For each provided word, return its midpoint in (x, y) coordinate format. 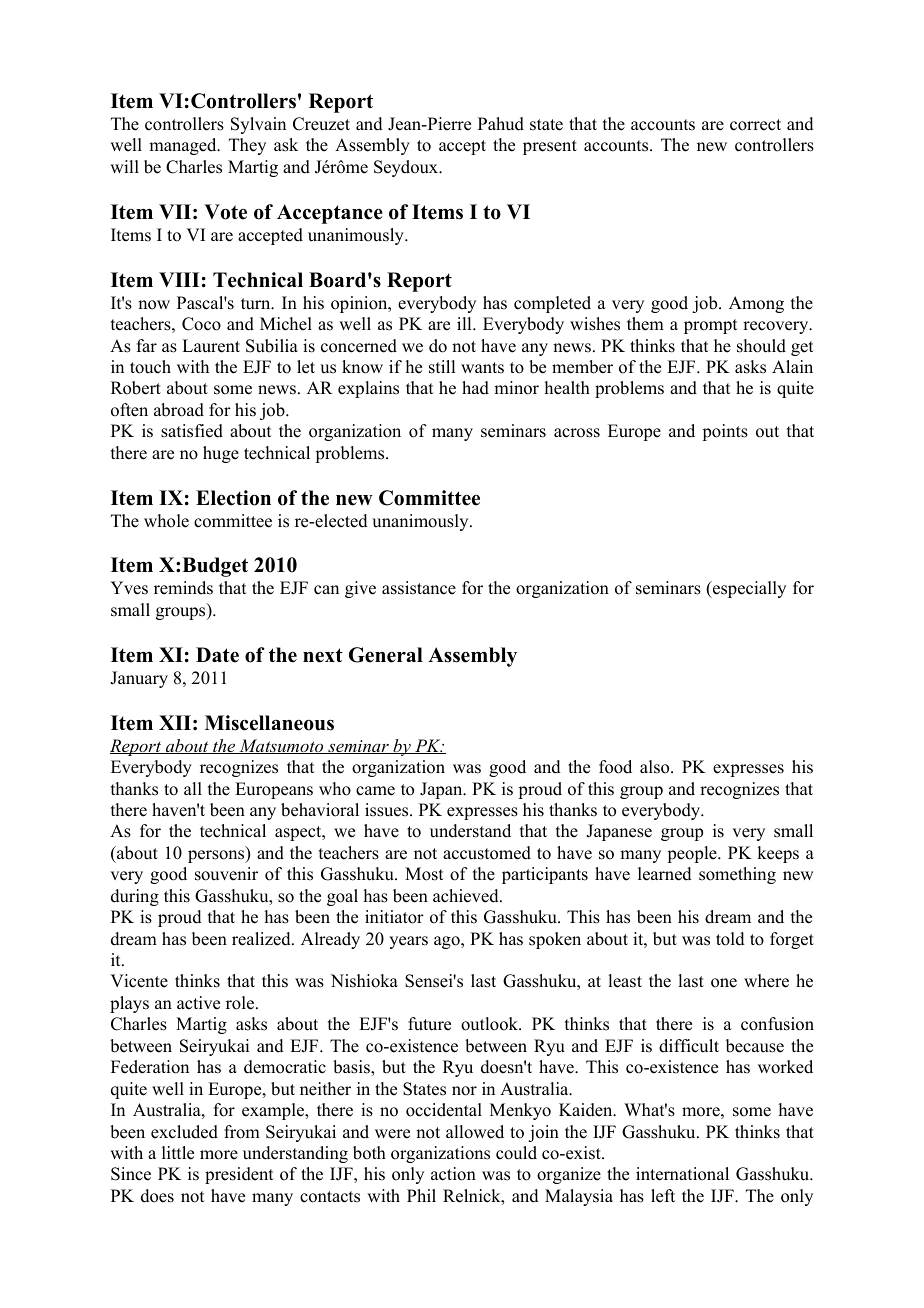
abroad (179, 410)
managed (184, 146)
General (386, 655)
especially (748, 589)
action (453, 1174)
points (725, 432)
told (730, 939)
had (475, 388)
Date (217, 655)
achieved (467, 896)
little (178, 1153)
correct (755, 125)
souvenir (226, 874)
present (550, 147)
